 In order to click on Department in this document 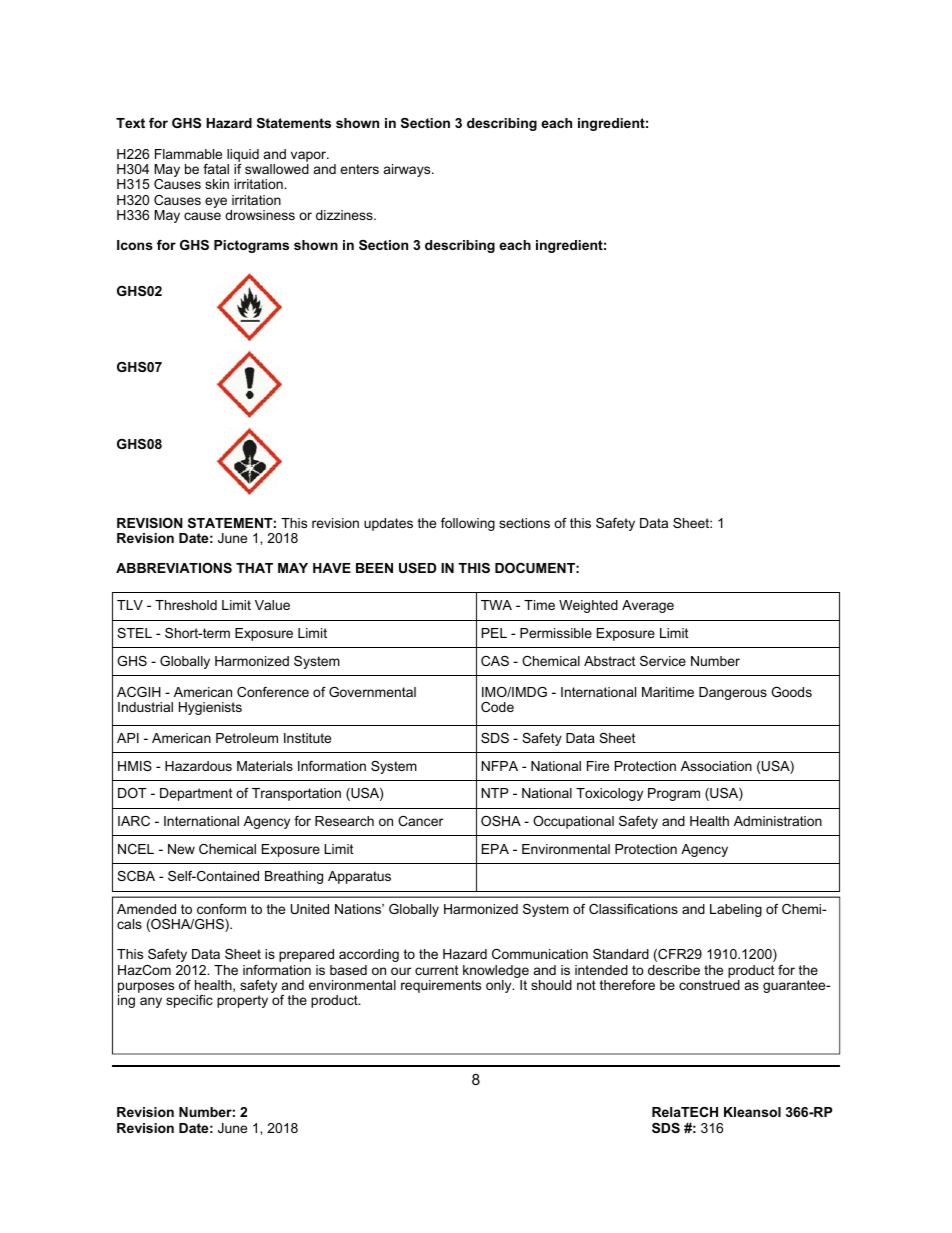, I will do `click(196, 794)`.
